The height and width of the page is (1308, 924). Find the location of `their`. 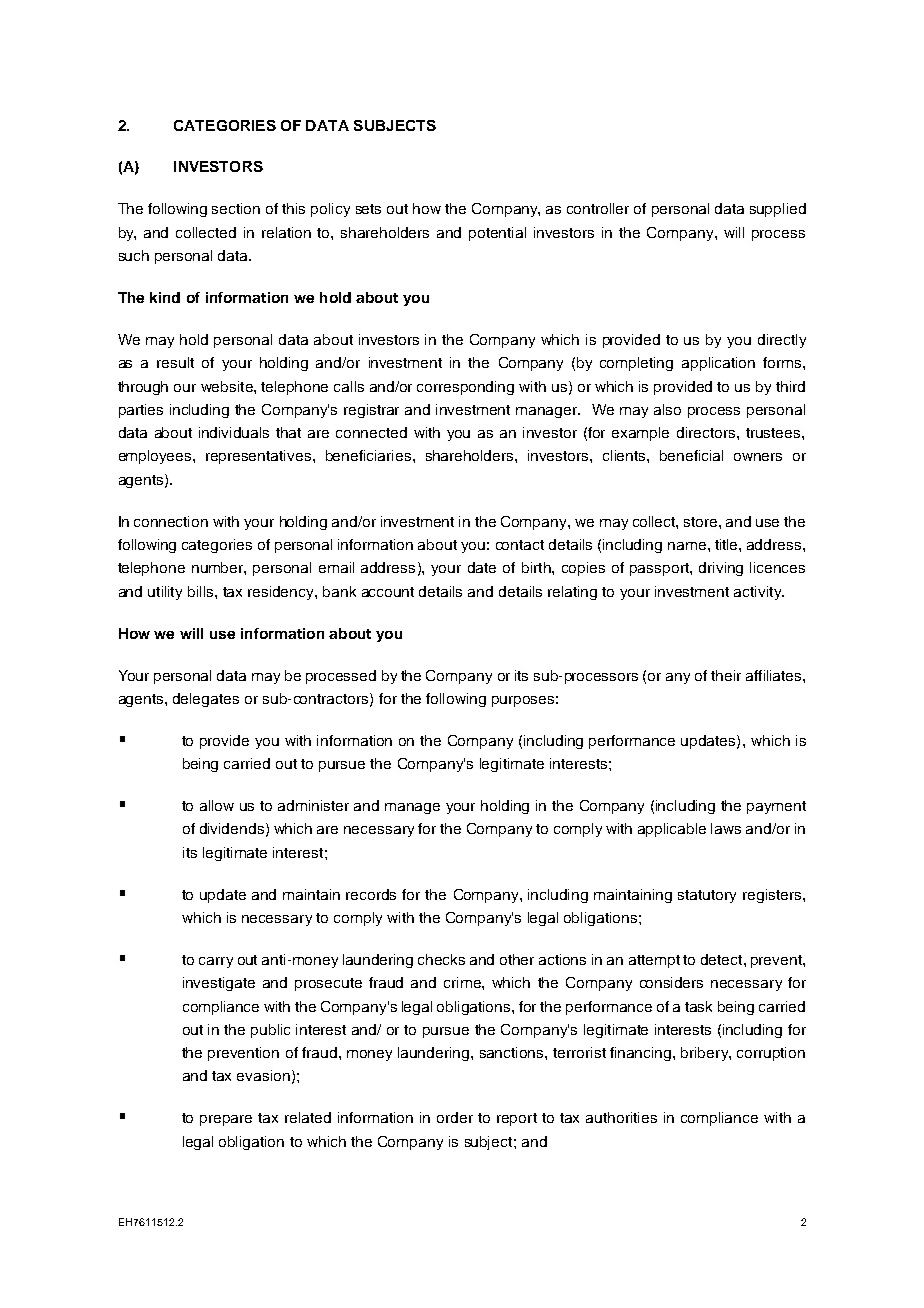

their is located at coordinates (726, 675).
